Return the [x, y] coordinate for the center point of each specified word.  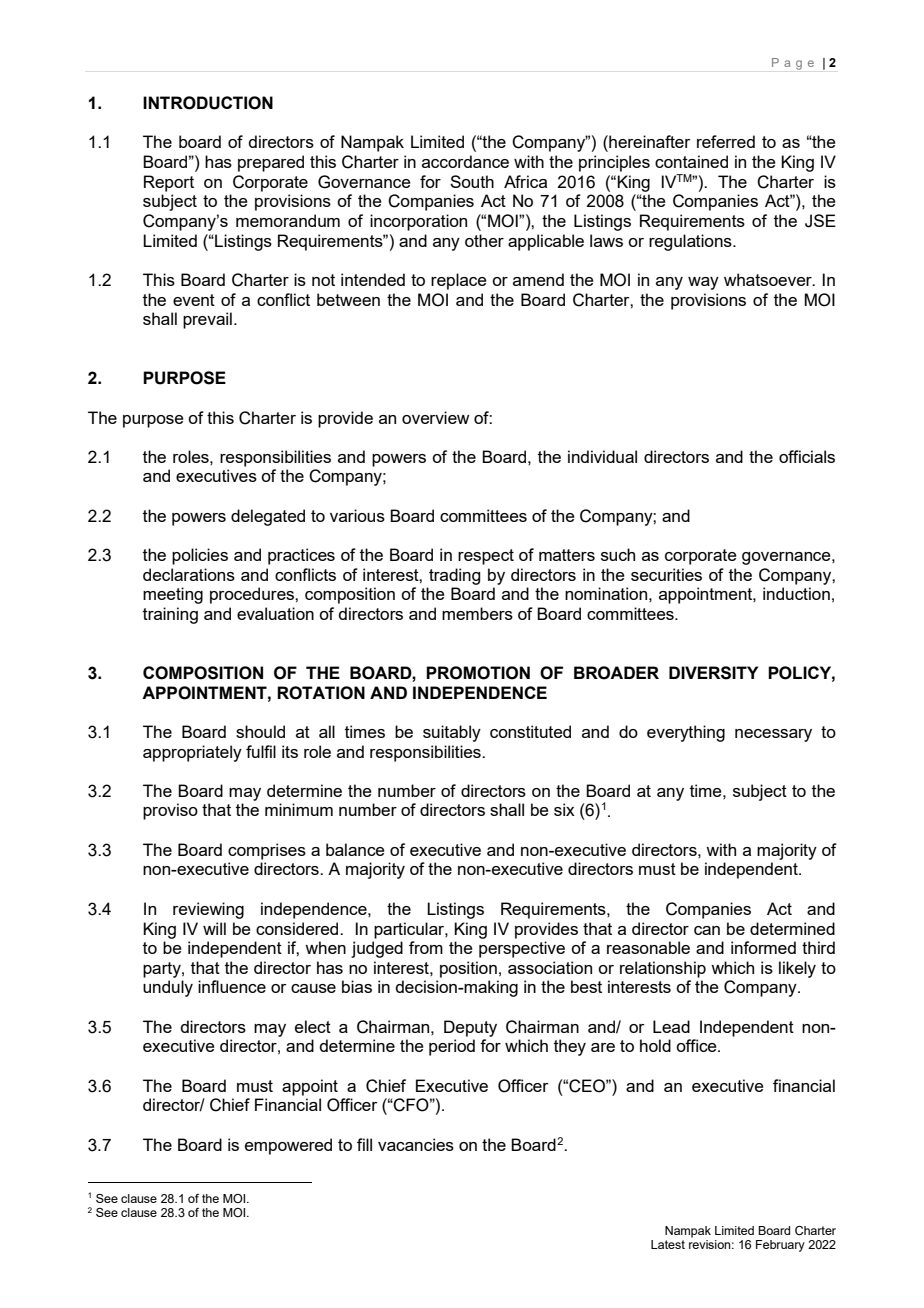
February [780, 1246]
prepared [271, 163]
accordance [465, 161]
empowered [288, 1146]
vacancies [416, 1144]
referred [726, 141]
